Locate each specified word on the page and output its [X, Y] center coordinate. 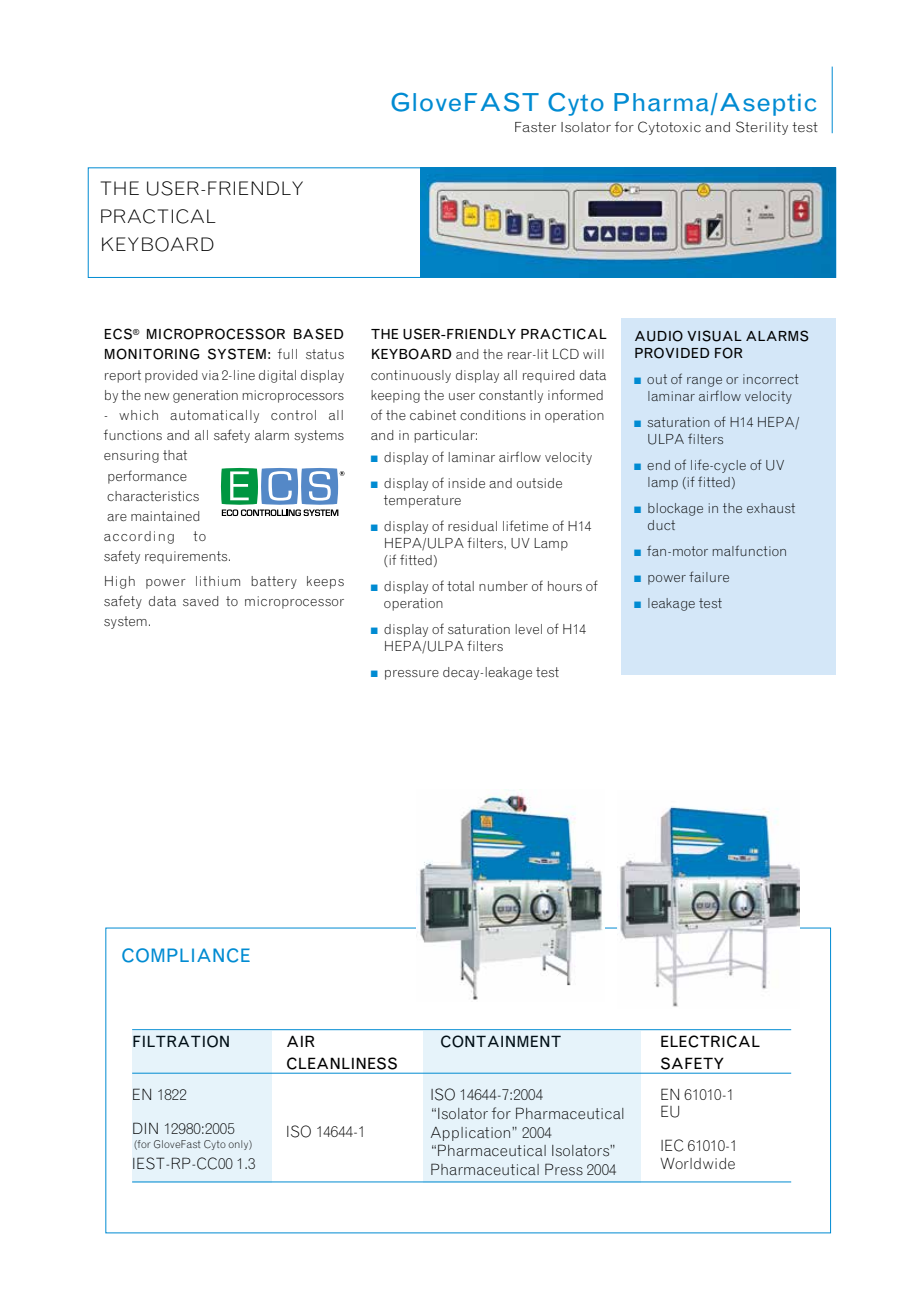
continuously [411, 376]
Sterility [762, 128]
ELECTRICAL [710, 1041]
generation [205, 396]
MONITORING [152, 354]
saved [200, 601]
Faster [535, 127]
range [704, 382]
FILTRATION [181, 1041]
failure [709, 576]
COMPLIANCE [186, 955]
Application [472, 1134]
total [460, 586]
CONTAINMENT [501, 1041]
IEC [672, 1145]
